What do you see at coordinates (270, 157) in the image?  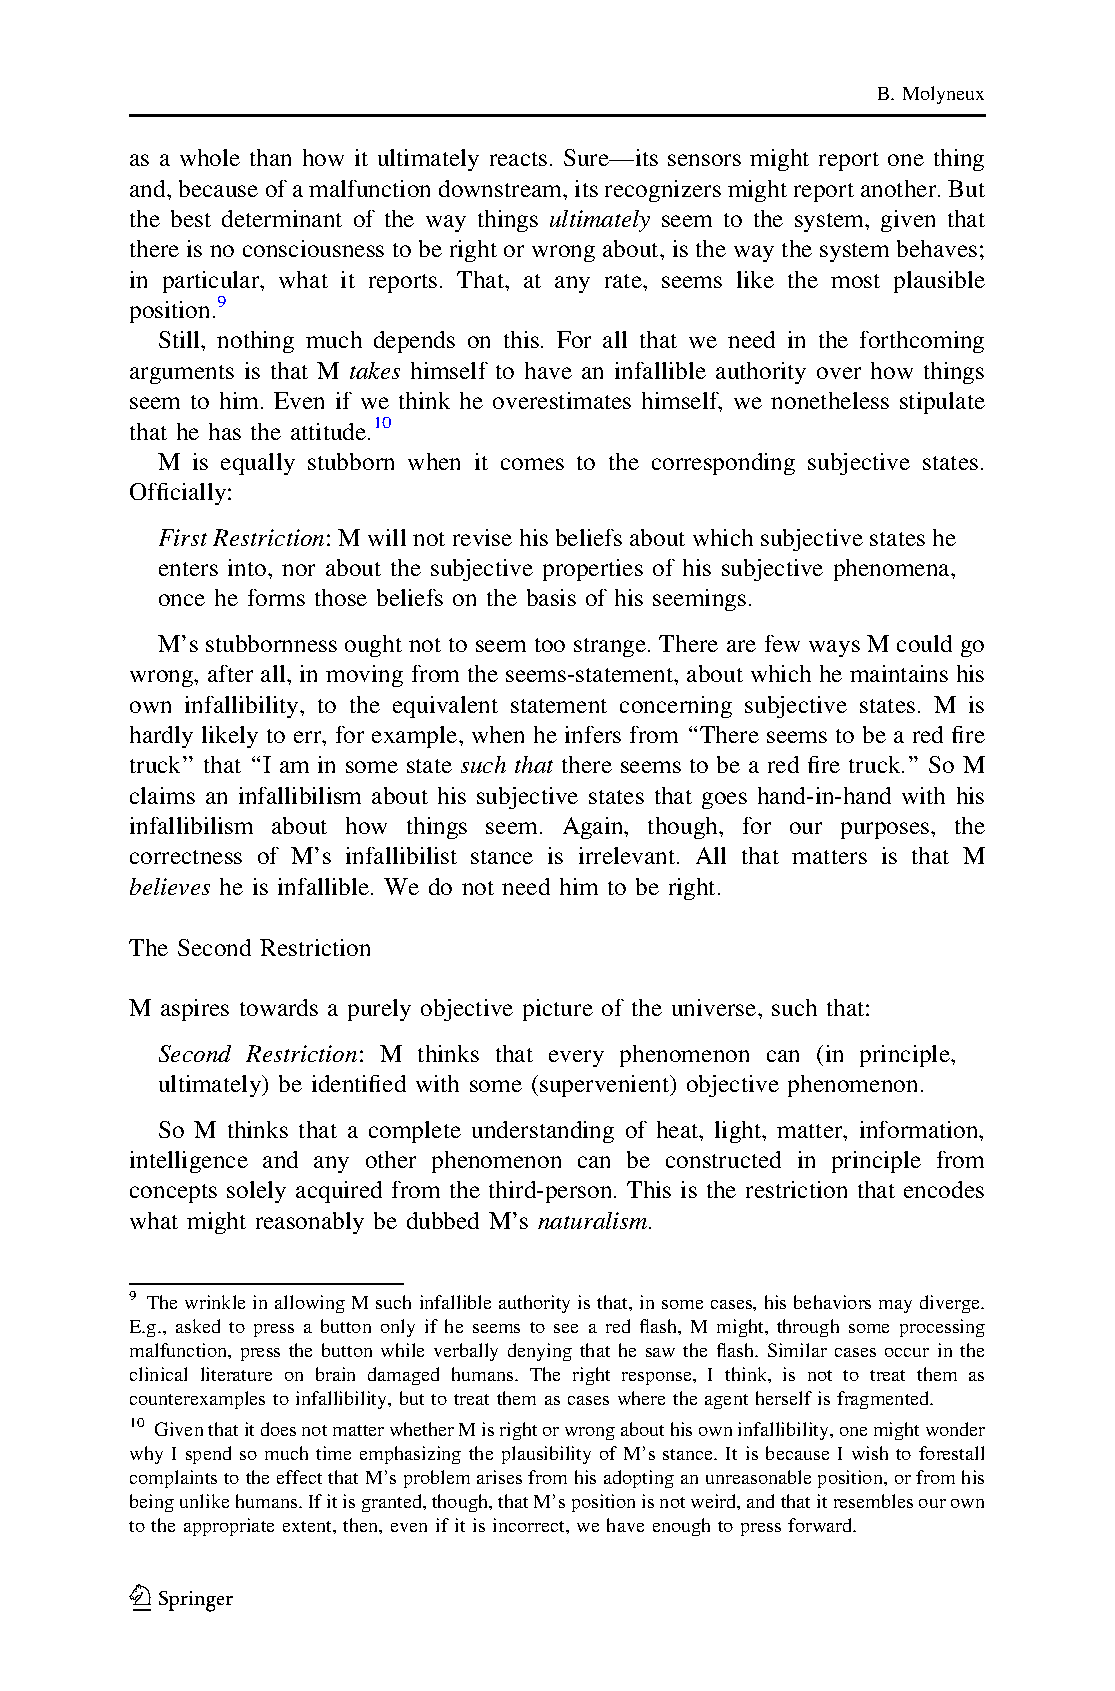 I see `than` at bounding box center [270, 157].
